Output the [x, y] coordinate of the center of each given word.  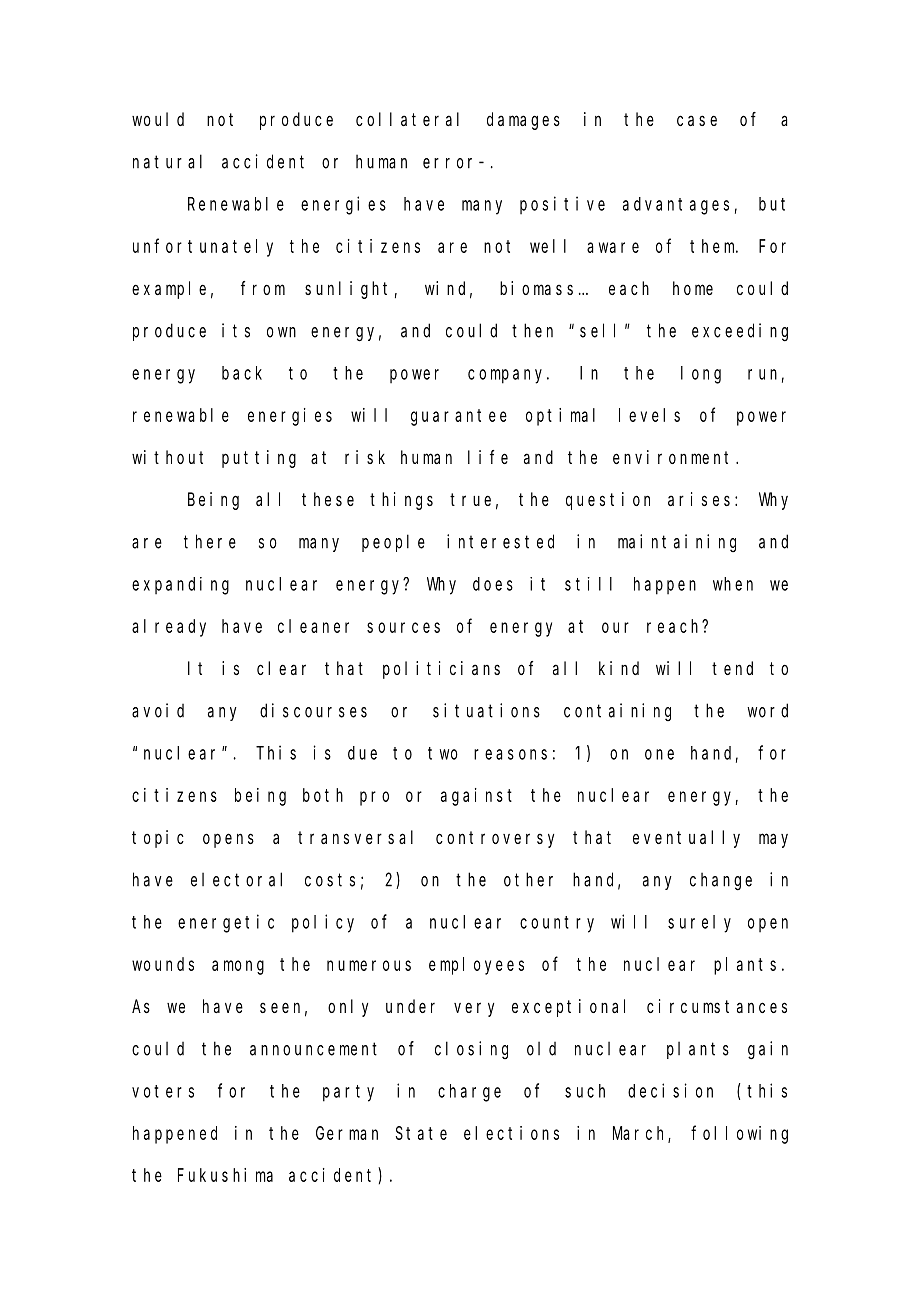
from [263, 288]
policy [323, 923]
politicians [441, 670]
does [493, 584]
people [393, 543]
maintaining [677, 543]
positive [562, 205]
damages [523, 121]
